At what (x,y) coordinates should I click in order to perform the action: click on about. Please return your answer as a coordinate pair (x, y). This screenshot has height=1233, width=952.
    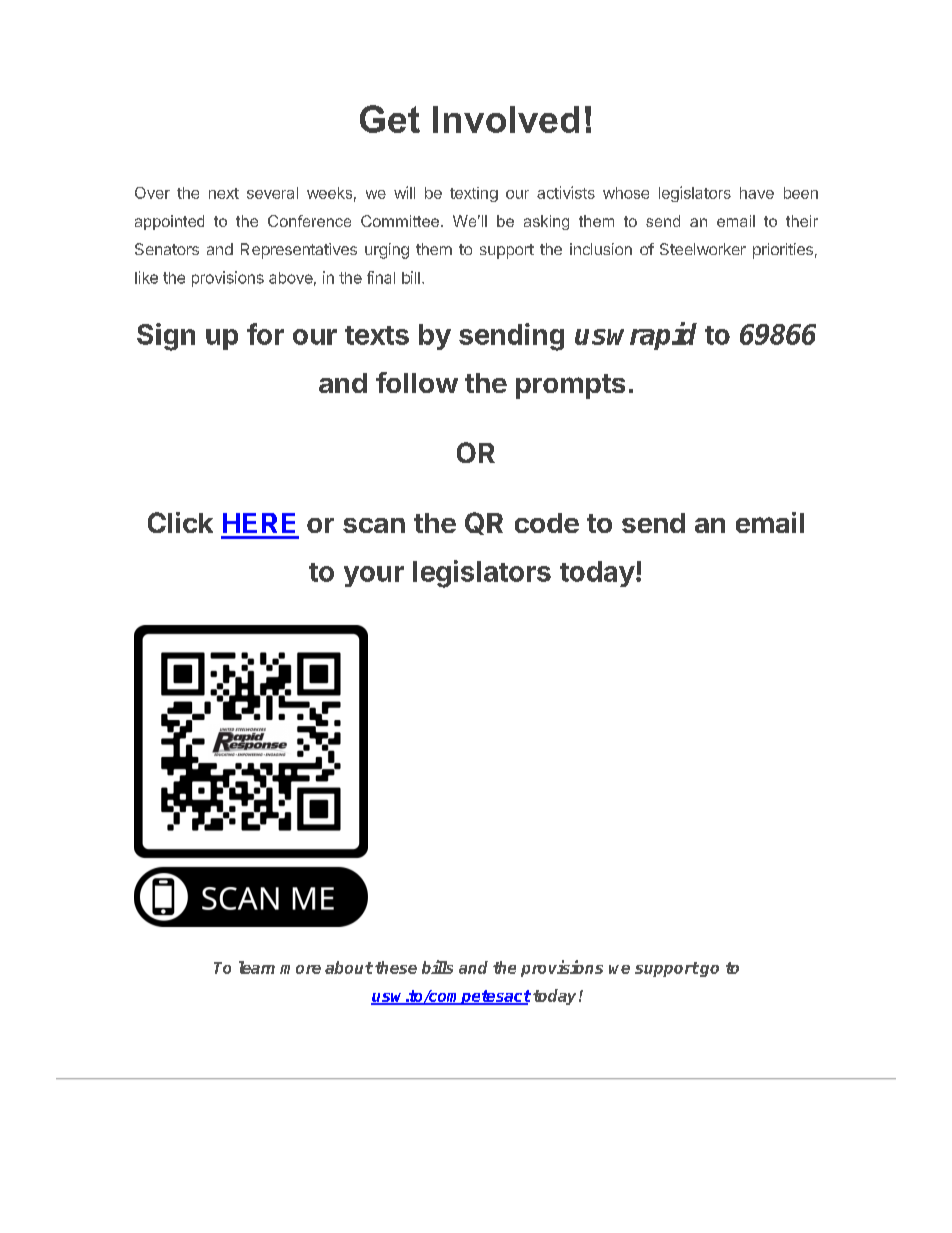
    Looking at the image, I should click on (349, 967).
